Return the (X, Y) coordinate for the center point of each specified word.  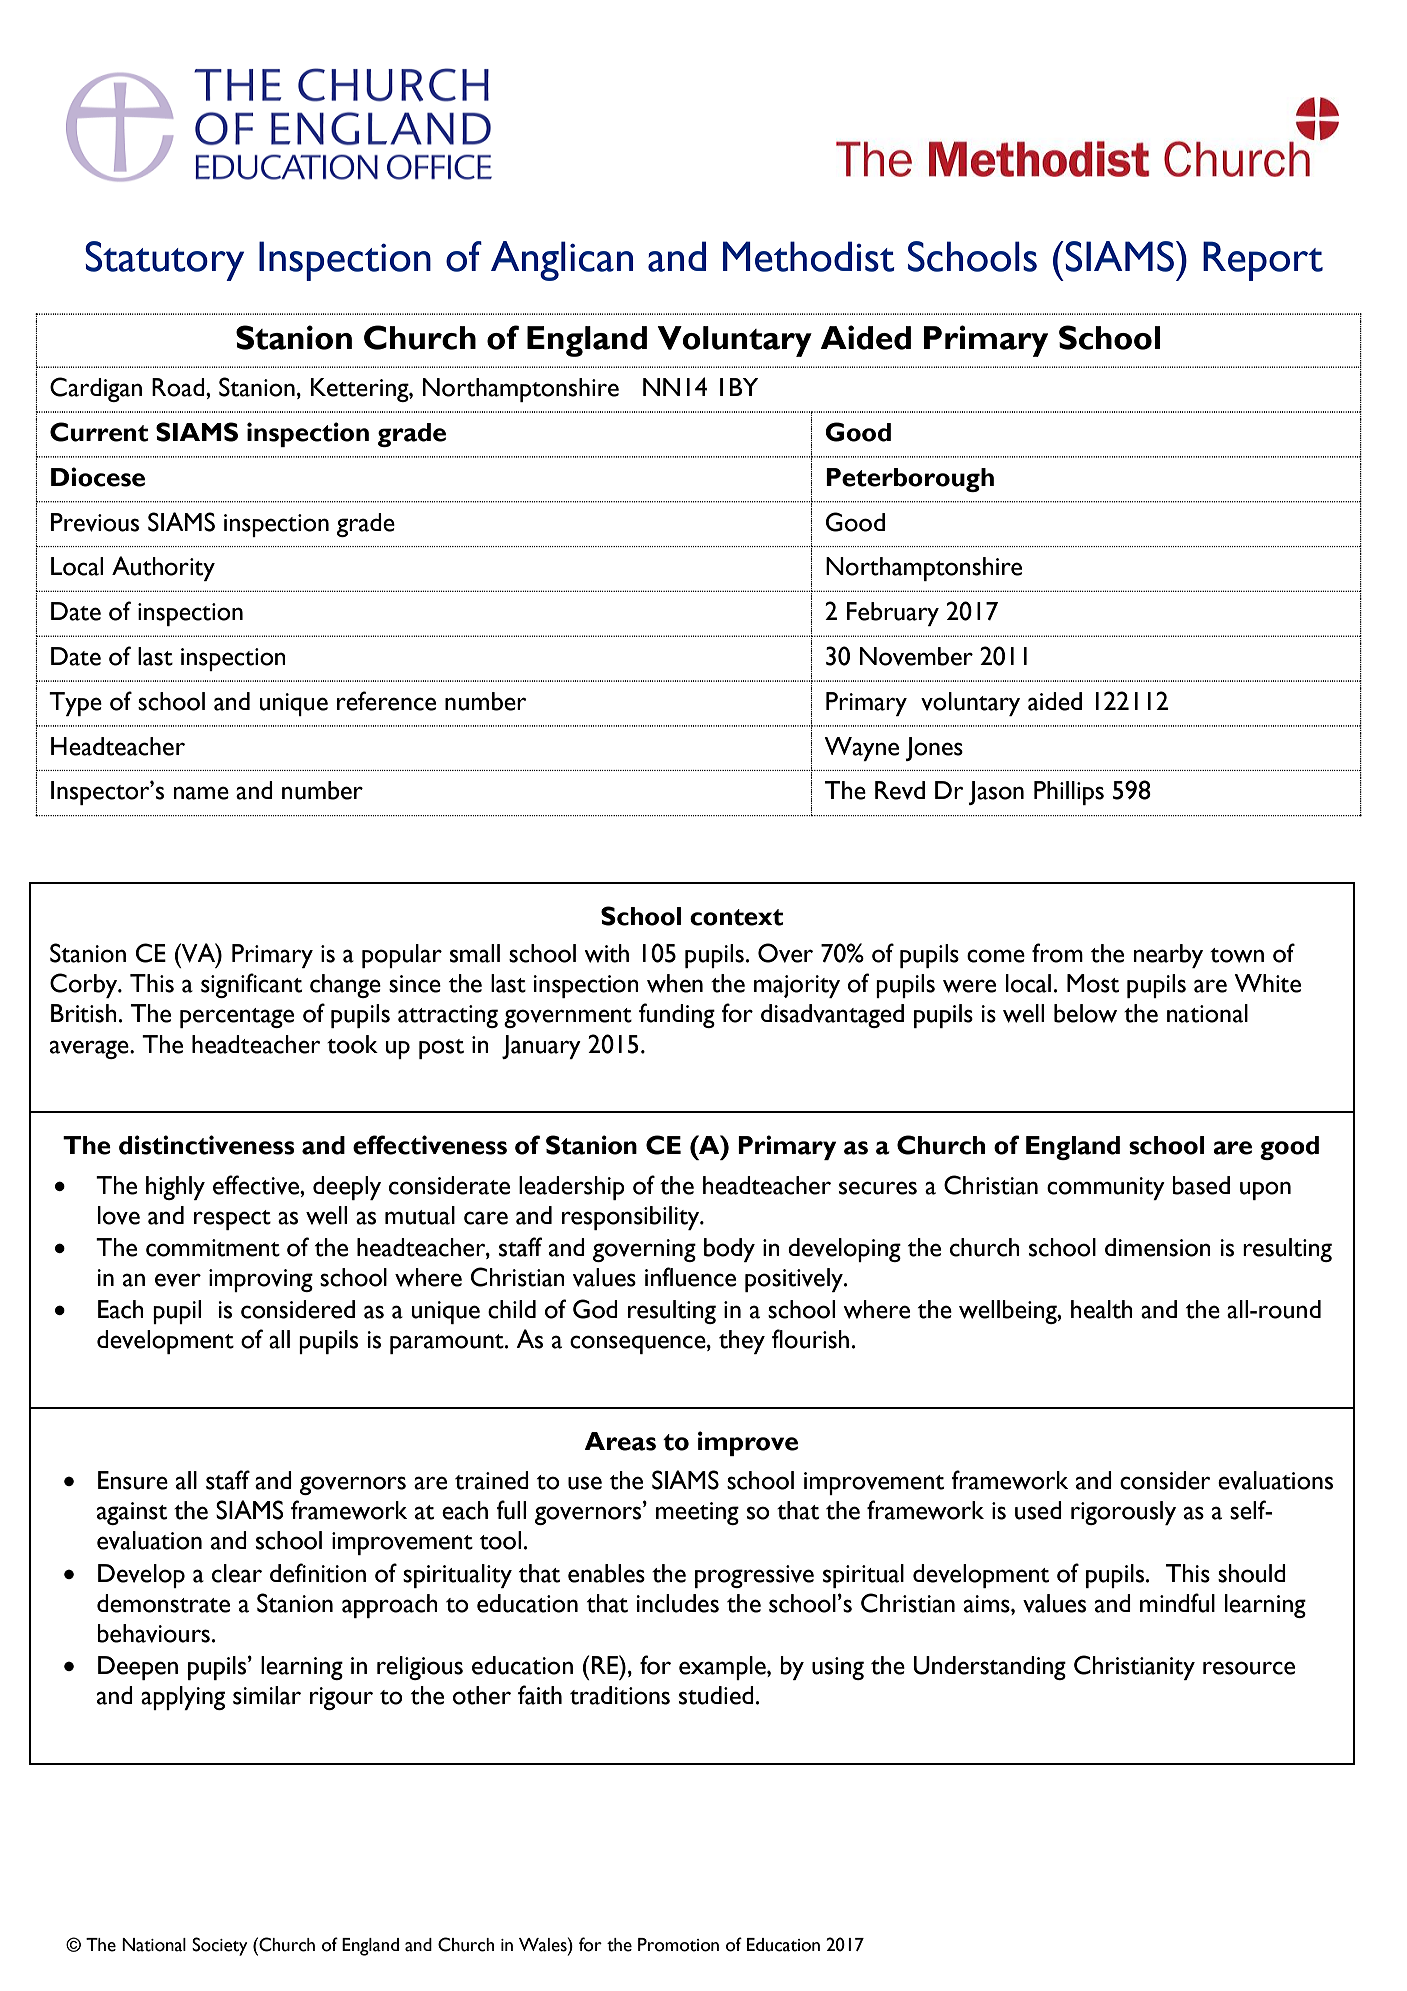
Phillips (1069, 793)
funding (677, 1015)
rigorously (1123, 1513)
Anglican (562, 261)
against (132, 1513)
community (1106, 1188)
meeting (697, 1513)
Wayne (861, 749)
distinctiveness (207, 1145)
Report (1263, 261)
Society (219, 1946)
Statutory (164, 261)
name (201, 793)
